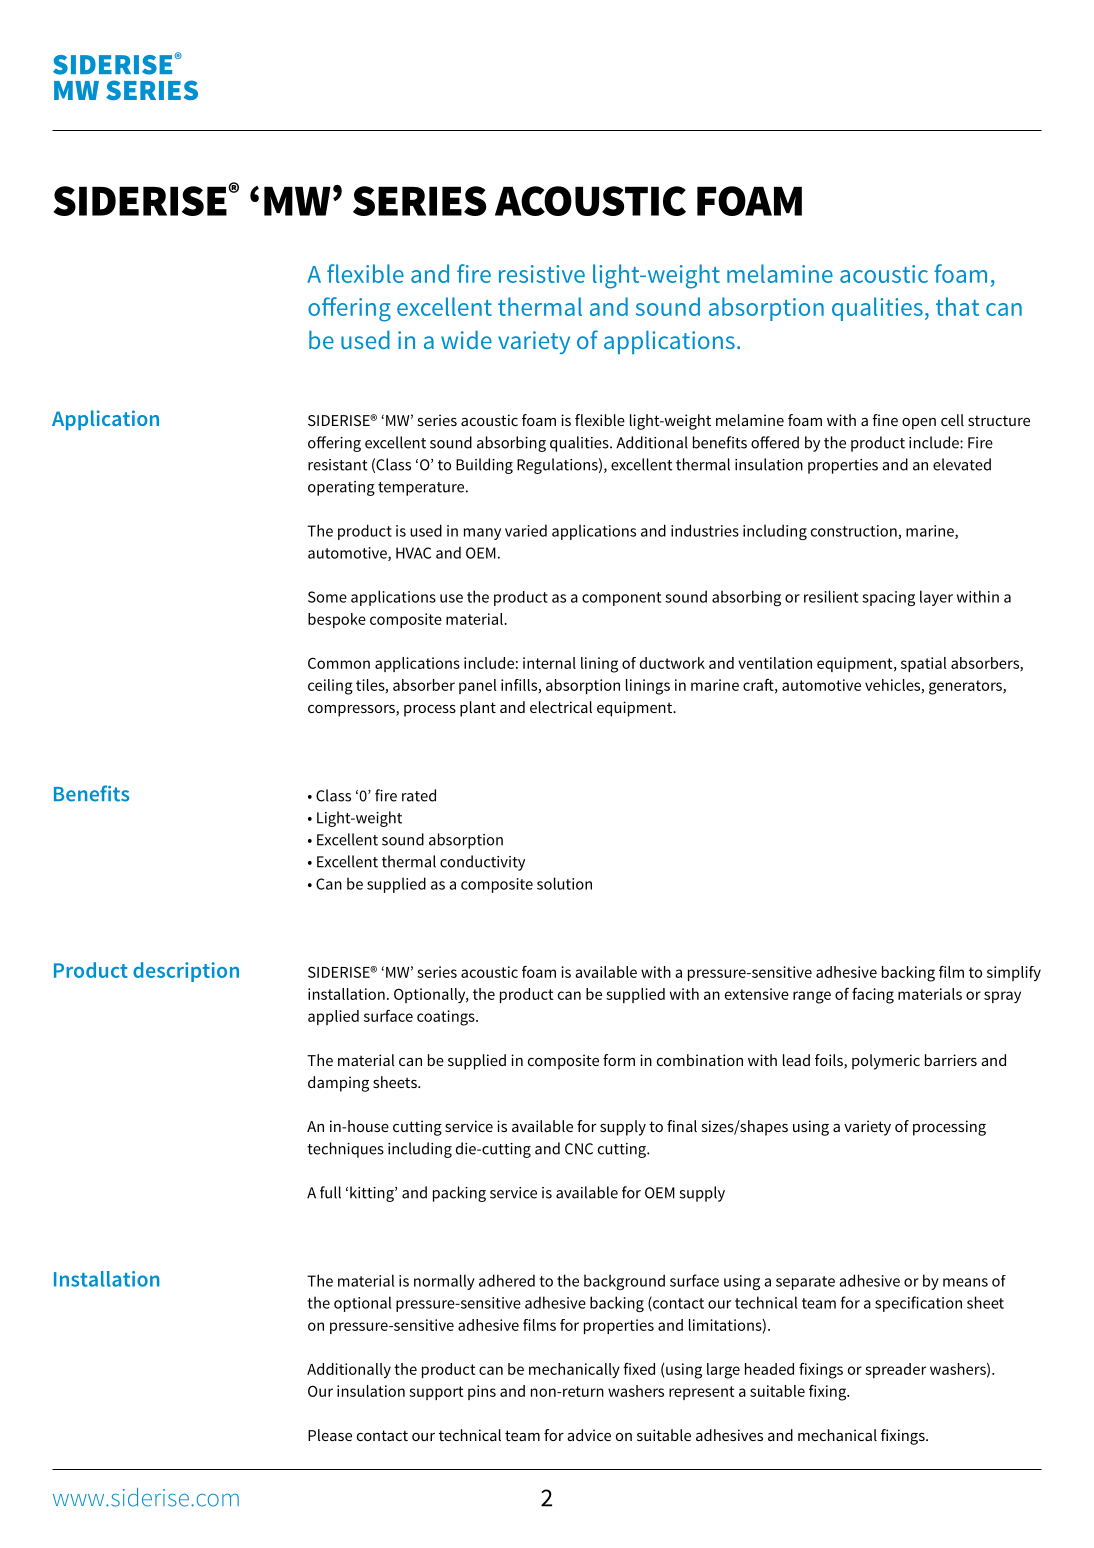 The width and height of the image is (1094, 1548). I want to click on Please, so click(330, 1435).
